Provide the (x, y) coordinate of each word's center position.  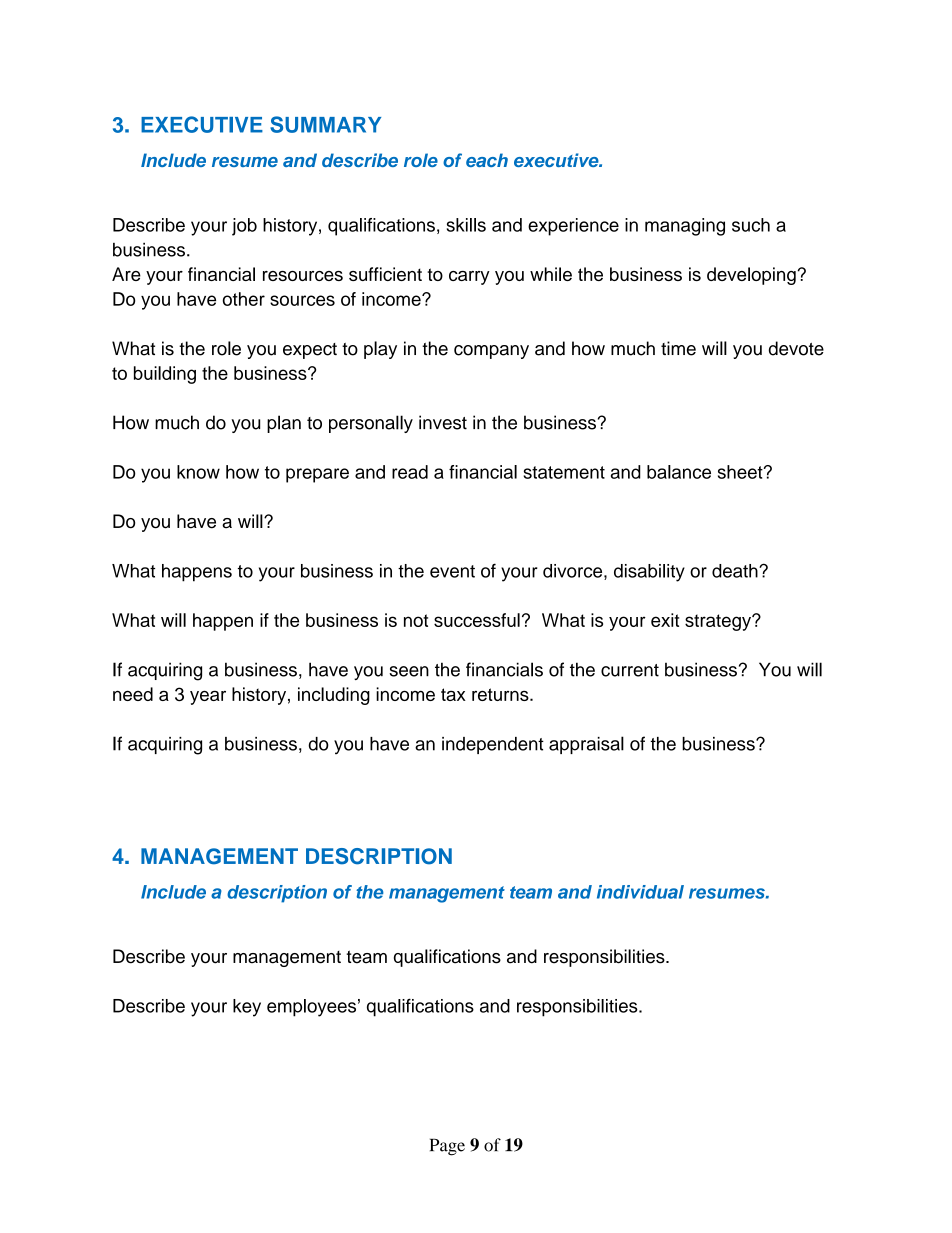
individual (640, 892)
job (244, 227)
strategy (719, 622)
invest (443, 422)
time (678, 348)
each (487, 160)
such (751, 225)
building (165, 375)
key (247, 1008)
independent (493, 745)
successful (477, 620)
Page (447, 1147)
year (208, 697)
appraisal (586, 745)
